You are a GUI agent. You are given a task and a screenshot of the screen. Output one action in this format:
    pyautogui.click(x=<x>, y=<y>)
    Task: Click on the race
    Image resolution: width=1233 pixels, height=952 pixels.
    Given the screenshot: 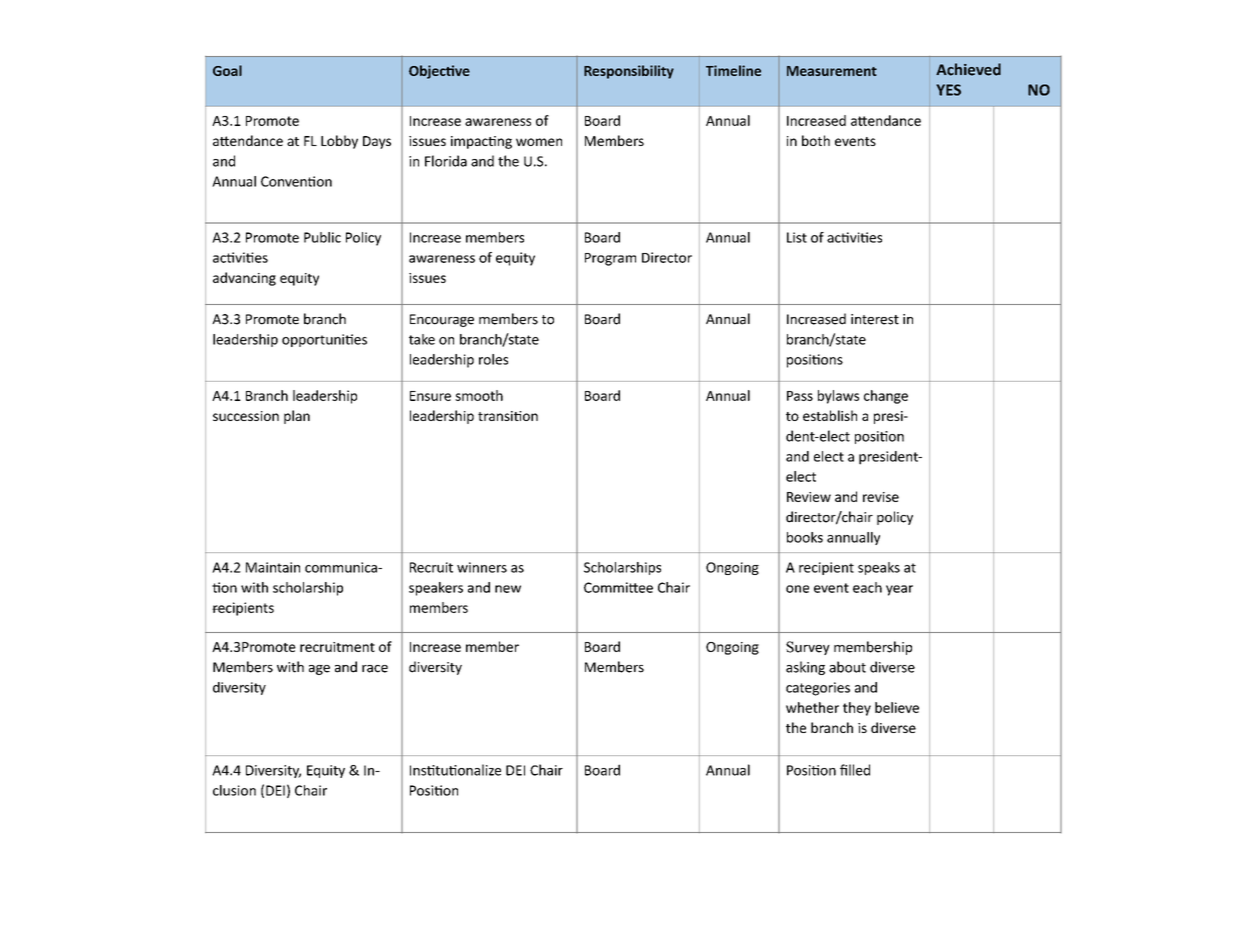 What is the action you would take?
    pyautogui.click(x=375, y=669)
